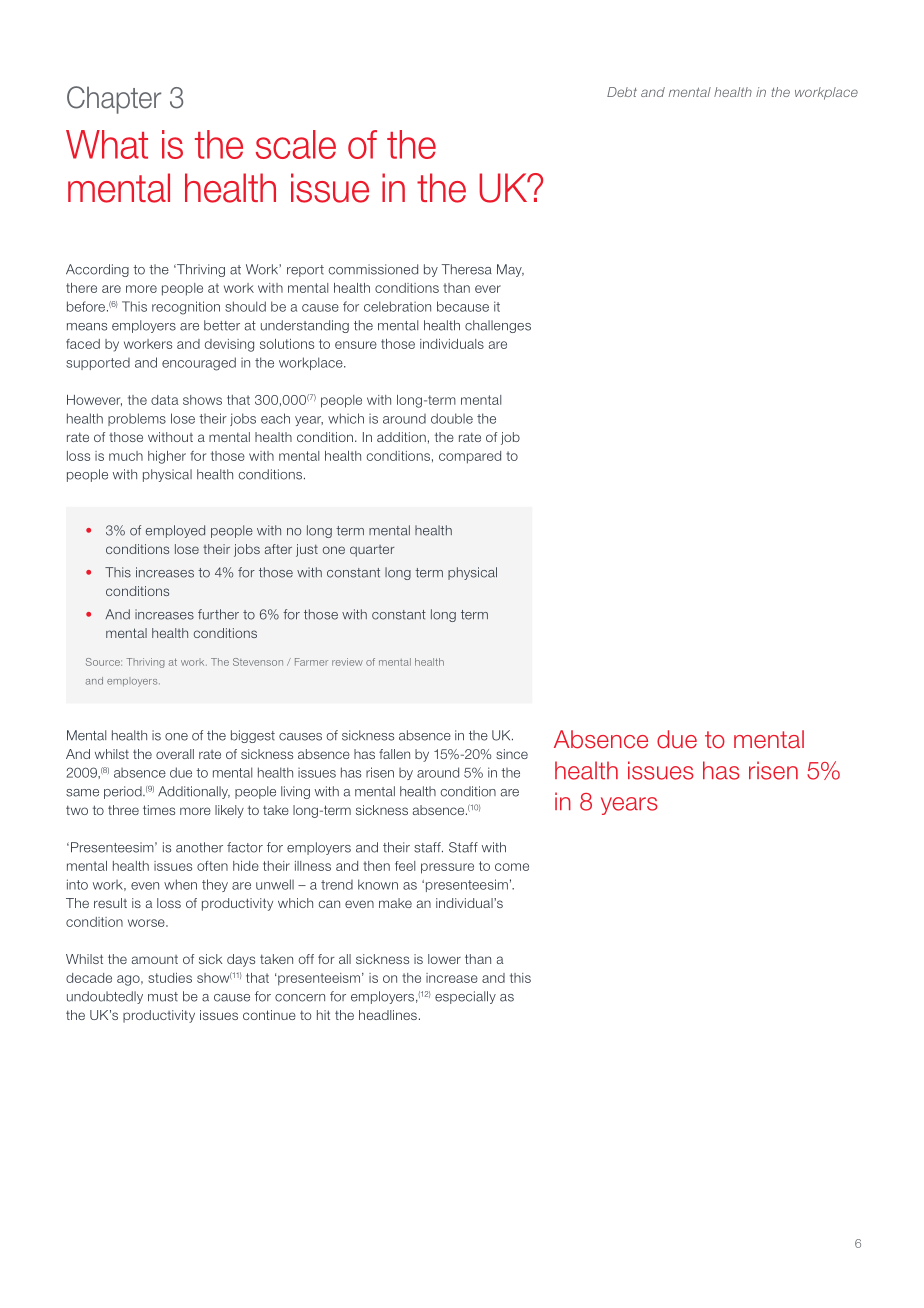  I want to click on scale, so click(296, 144).
